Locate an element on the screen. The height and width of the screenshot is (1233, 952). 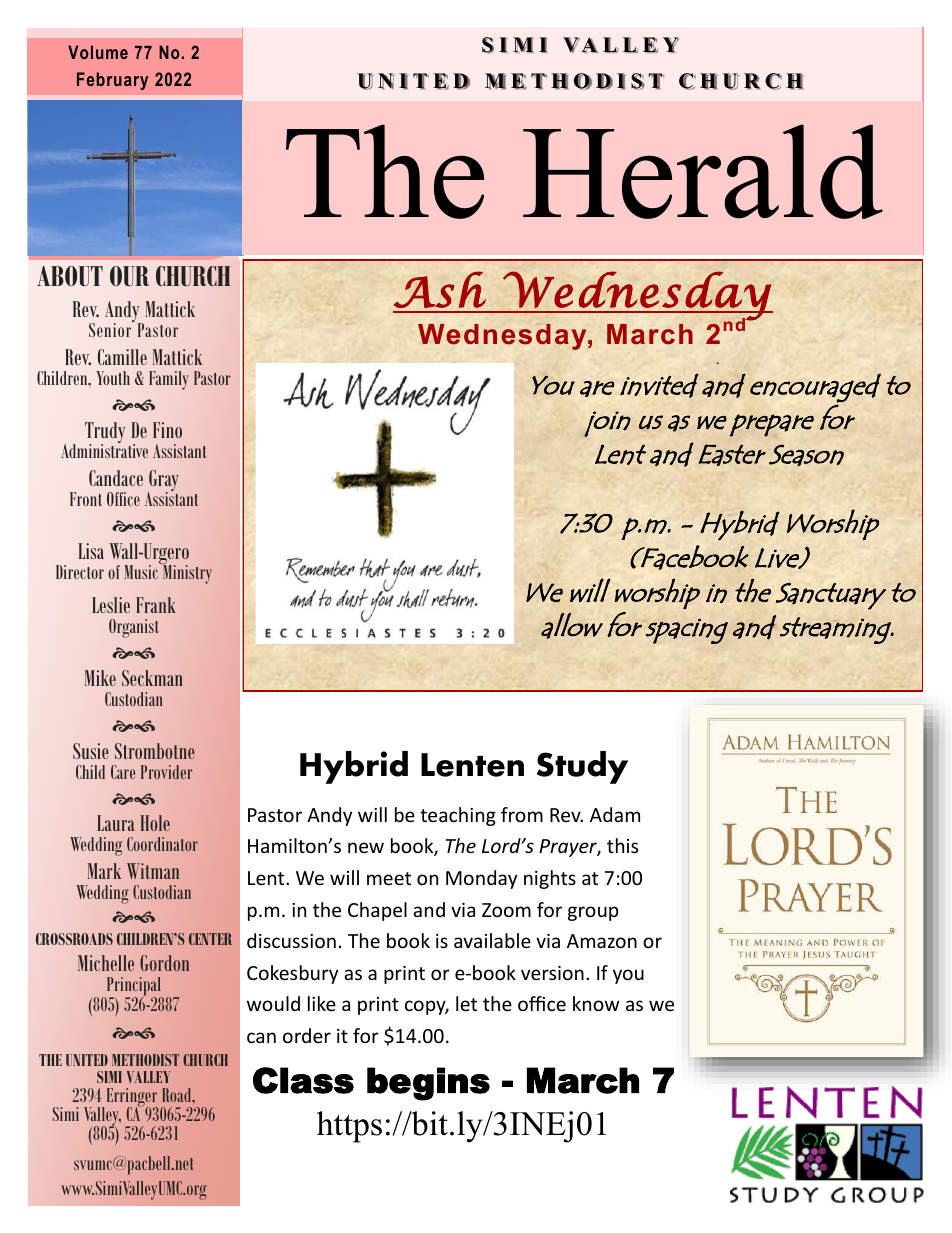
Volume is located at coordinates (98, 52).
